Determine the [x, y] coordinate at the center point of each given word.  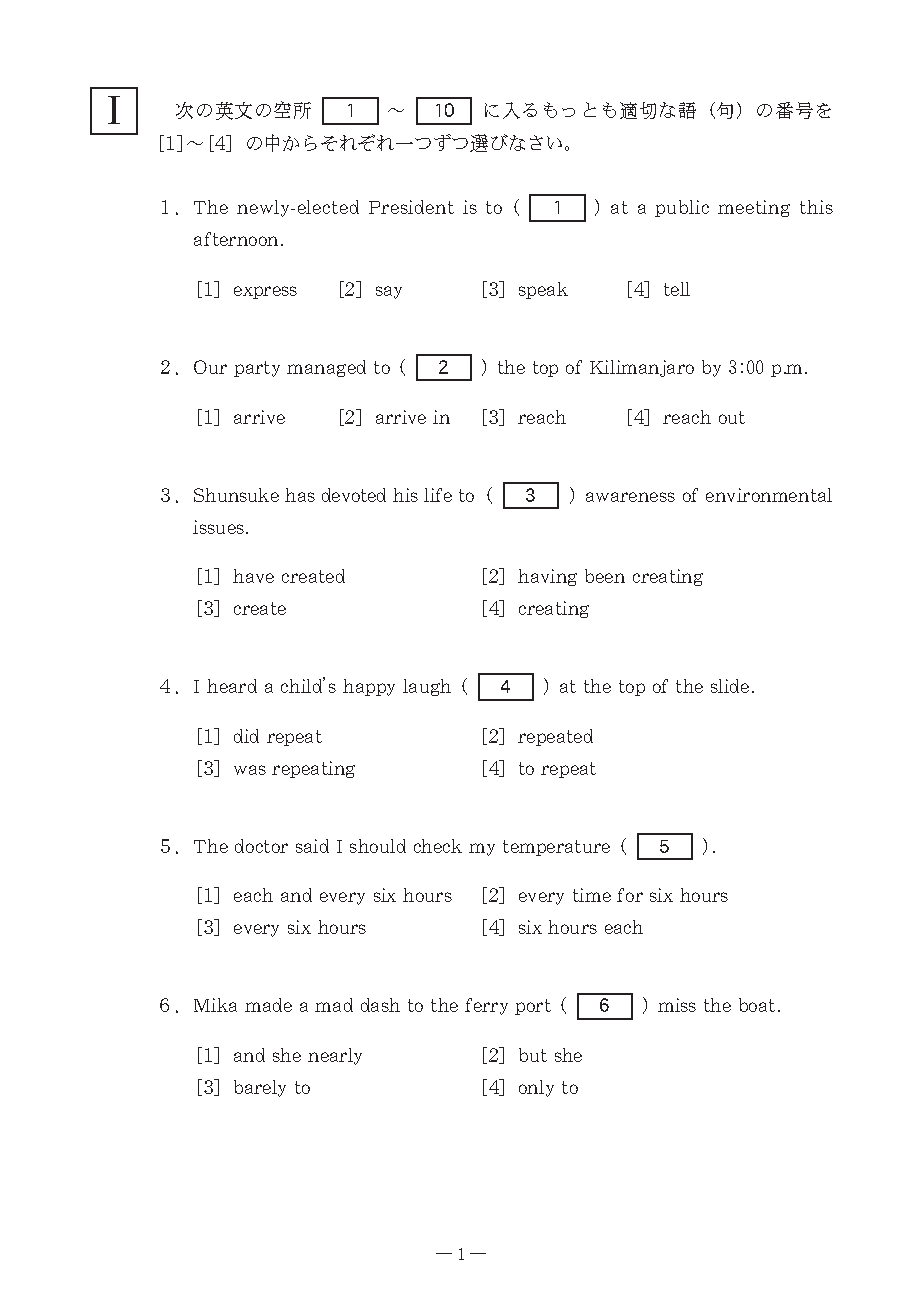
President [411, 207]
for [630, 895]
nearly [335, 1056]
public [682, 208]
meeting [754, 208]
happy [369, 687]
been [605, 576]
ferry [486, 1006]
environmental [769, 495]
